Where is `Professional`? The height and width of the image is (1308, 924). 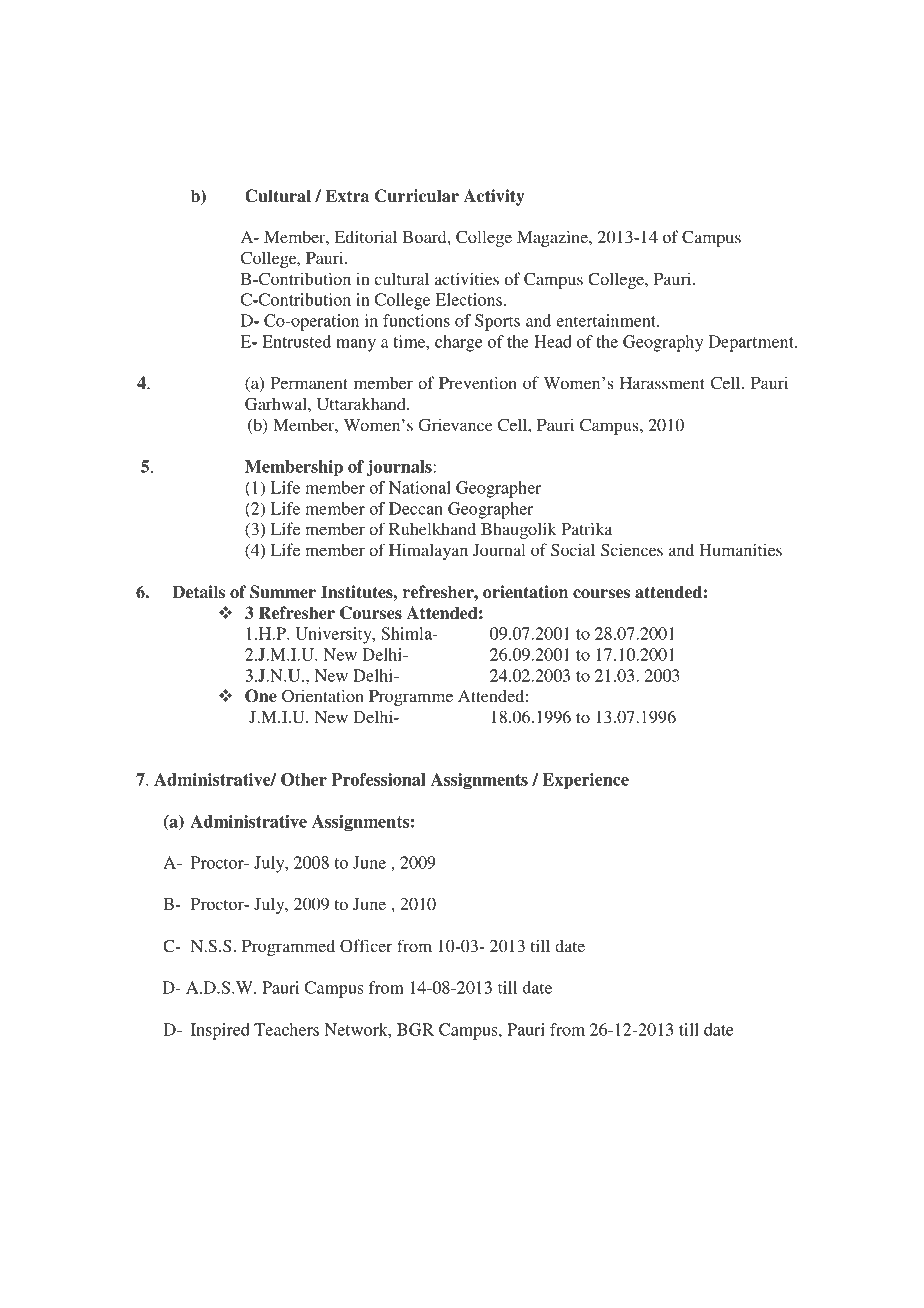
Professional is located at coordinates (378, 779).
